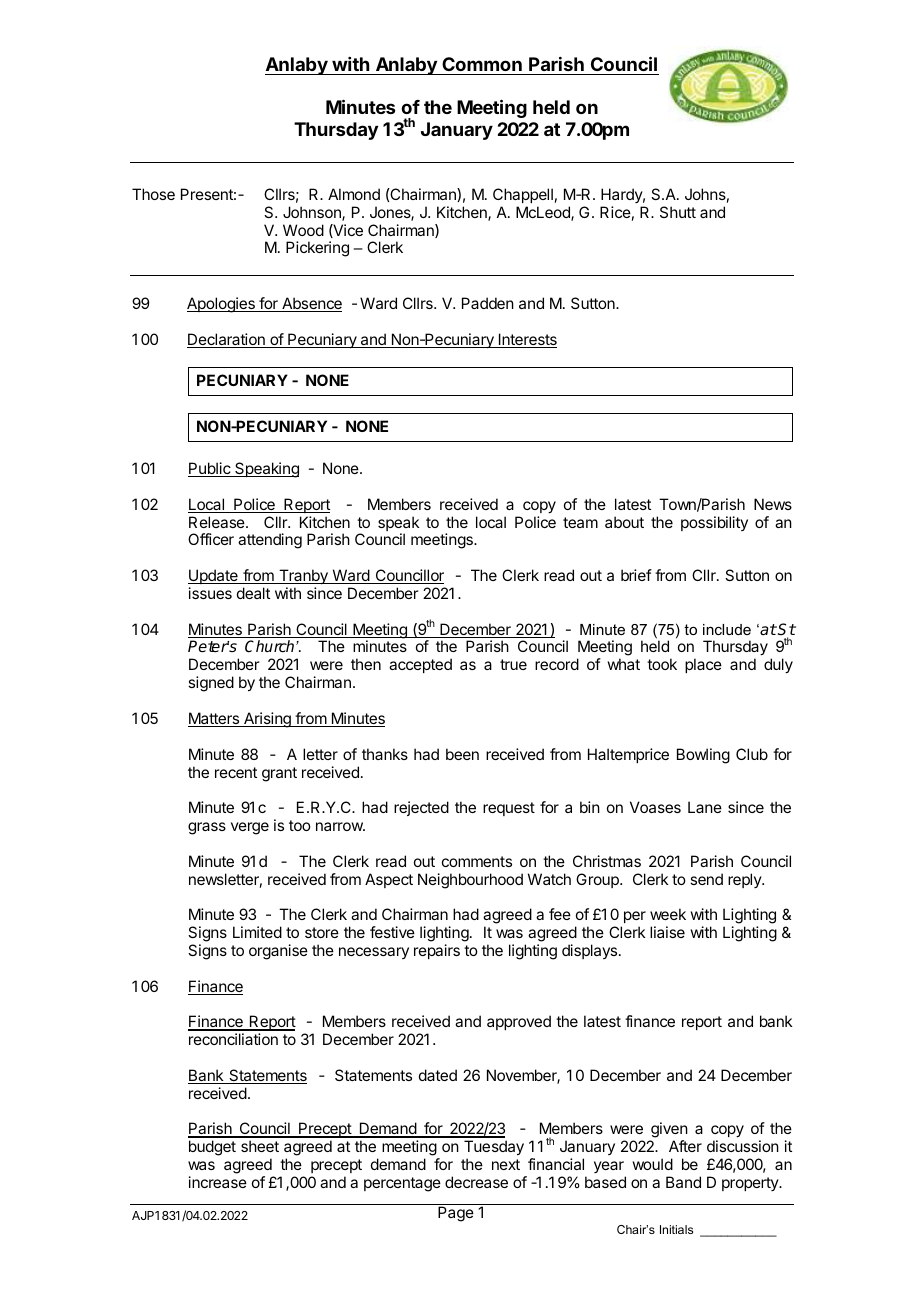 The image size is (924, 1307). Describe the element at coordinates (580, 522) in the image. I see `team` at that location.
